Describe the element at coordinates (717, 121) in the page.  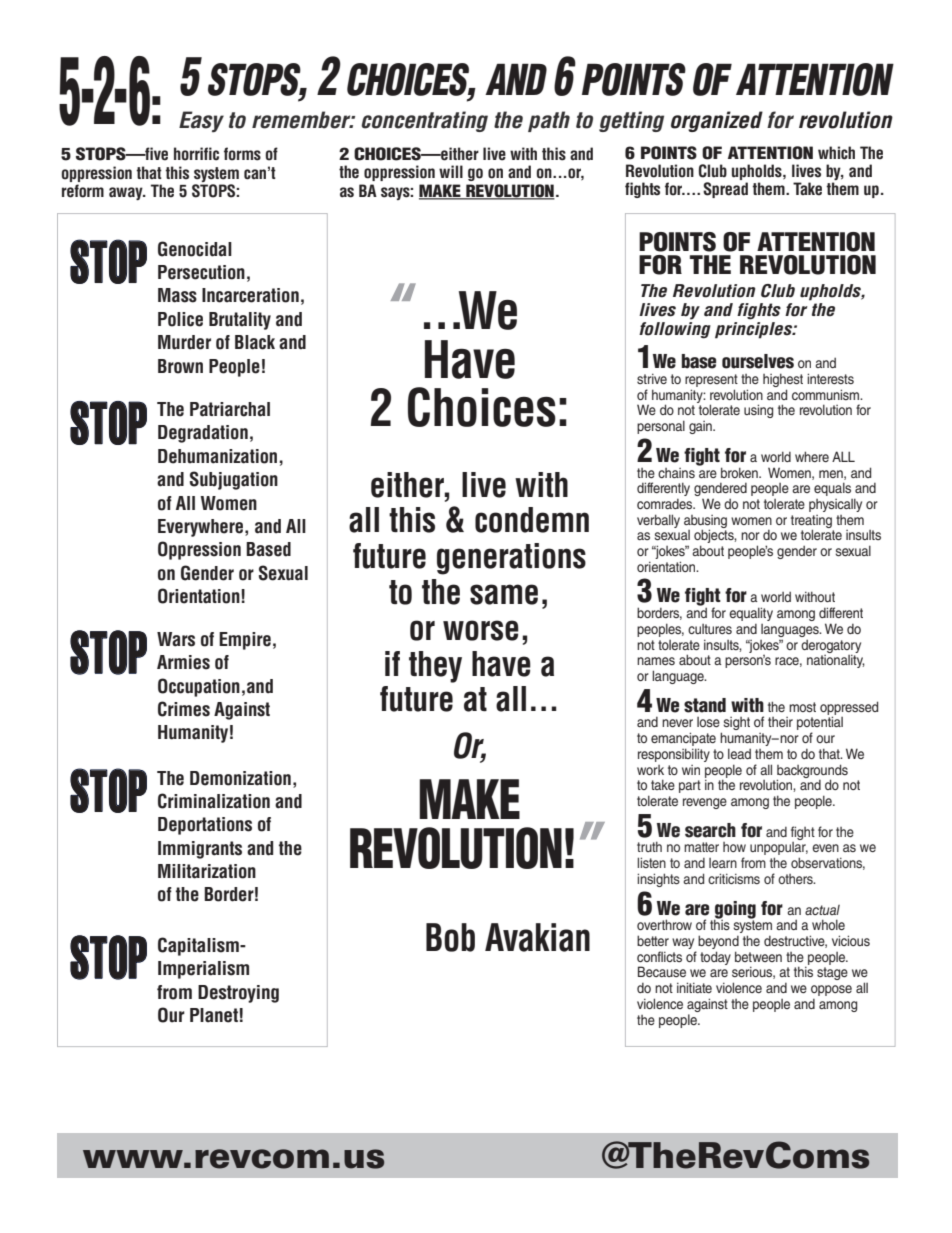
I see `organized` at that location.
